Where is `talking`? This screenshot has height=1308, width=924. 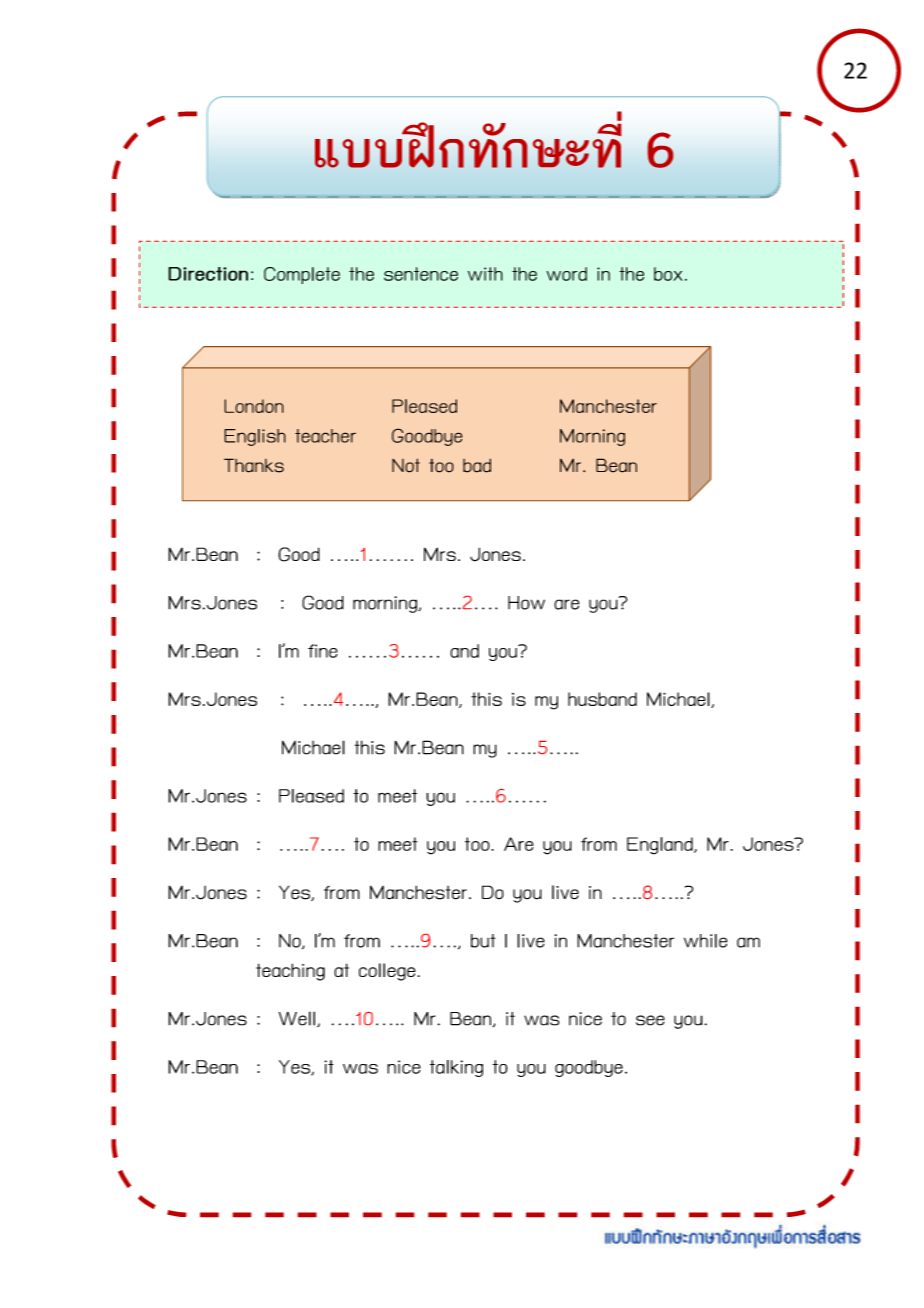
talking is located at coordinates (456, 1068).
